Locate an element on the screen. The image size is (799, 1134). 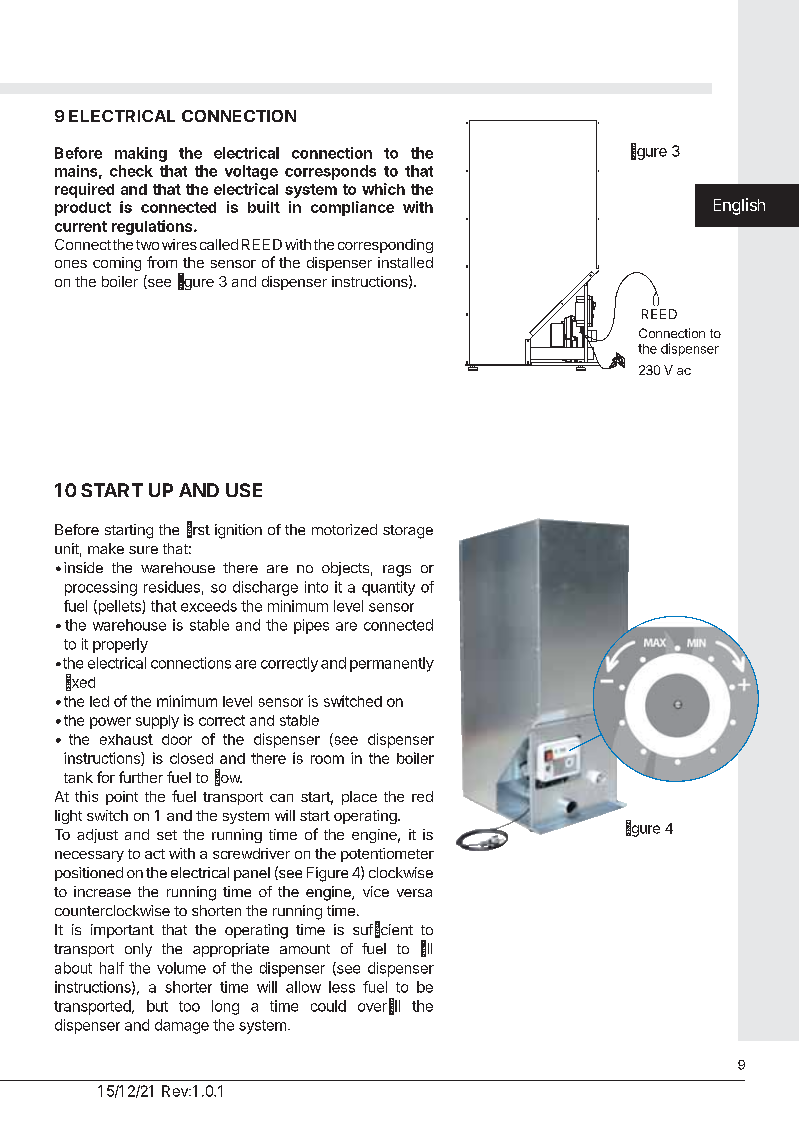
quantity is located at coordinates (388, 588).
